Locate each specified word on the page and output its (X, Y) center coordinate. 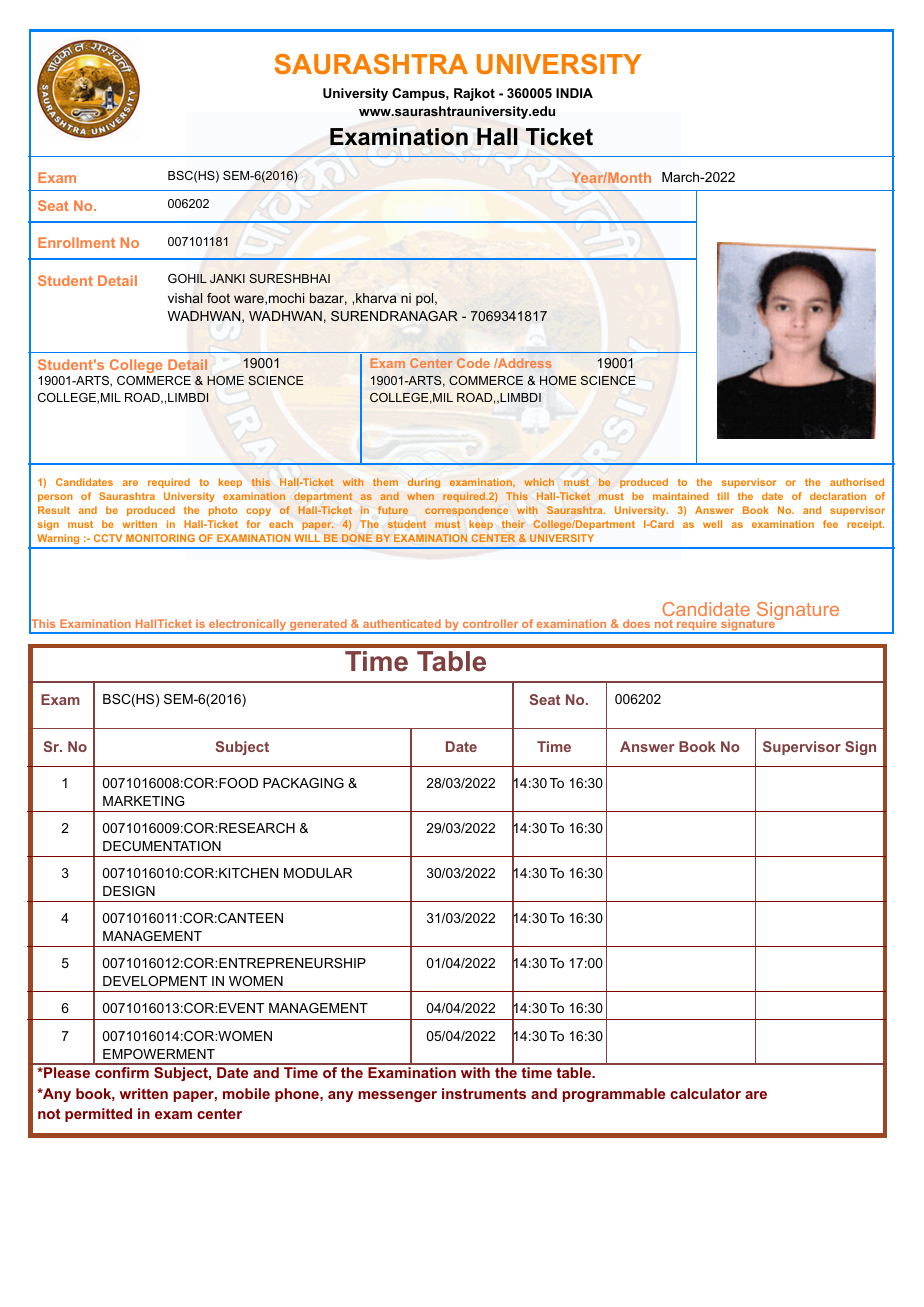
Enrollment (76, 242)
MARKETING (143, 801)
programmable (613, 1095)
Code (473, 363)
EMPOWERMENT (159, 1054)
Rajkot (474, 94)
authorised (857, 482)
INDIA (574, 93)
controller (490, 623)
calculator (705, 1093)
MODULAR (318, 873)
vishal (185, 298)
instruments (484, 1093)
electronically (248, 626)
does (636, 623)
